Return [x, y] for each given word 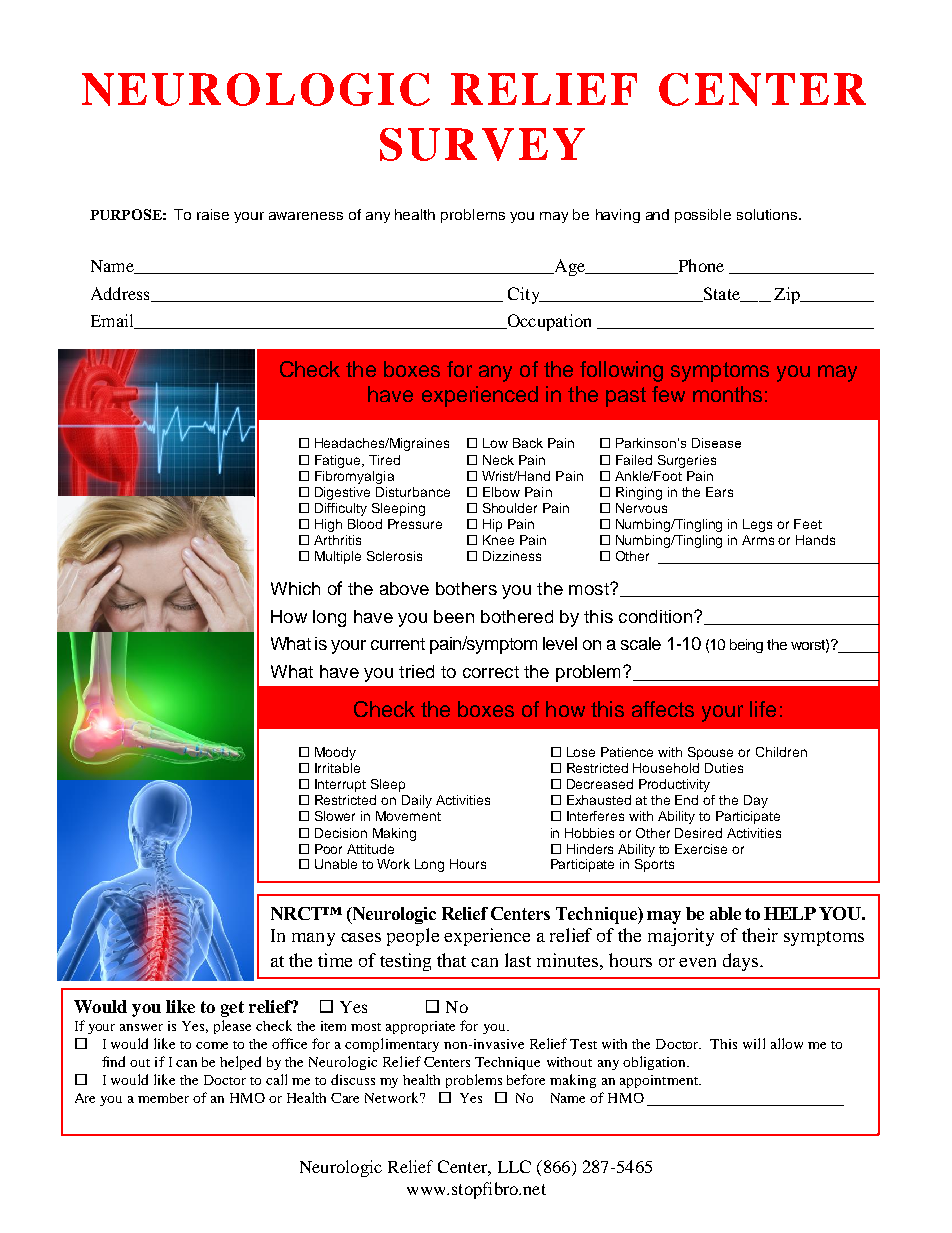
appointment [660, 1081]
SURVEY [482, 144]
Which [295, 588]
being [746, 646]
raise [213, 214]
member [163, 1098]
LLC [514, 1166]
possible [703, 216]
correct [491, 672]
